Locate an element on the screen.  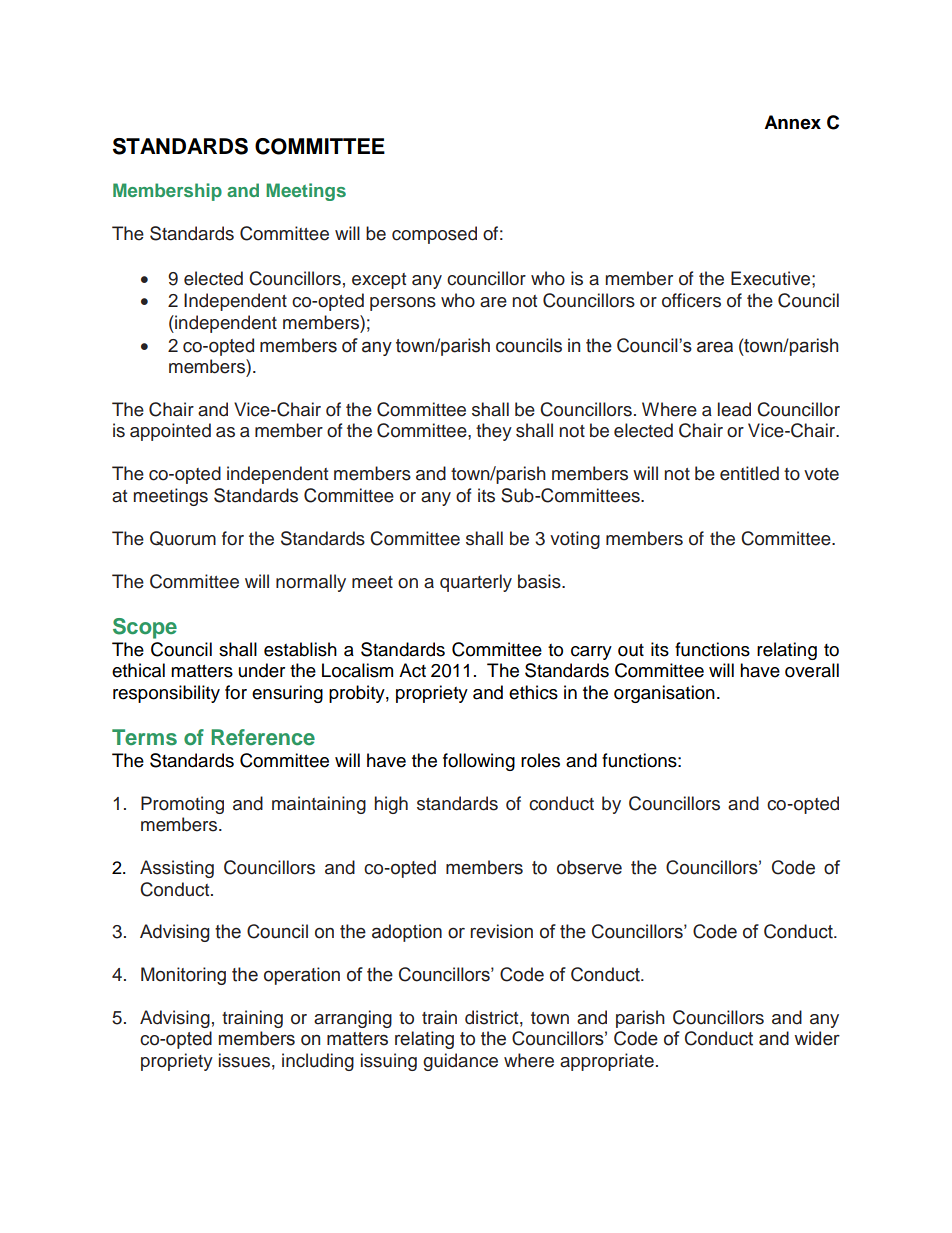
Monitoring is located at coordinates (183, 976).
